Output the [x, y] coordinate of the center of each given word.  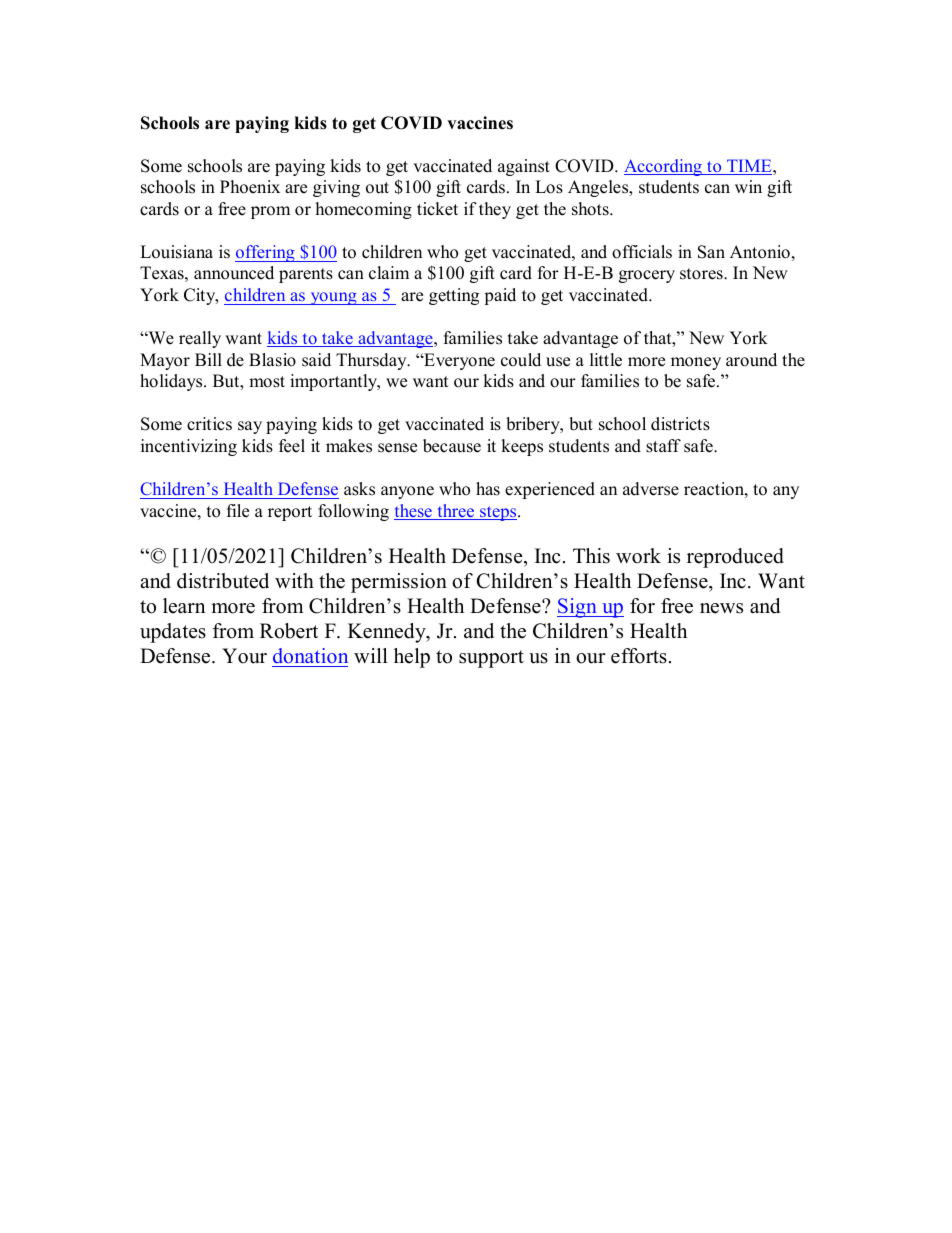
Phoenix [250, 187]
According [664, 167]
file [238, 511]
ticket [437, 209]
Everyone [458, 361]
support [491, 659]
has [488, 489]
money [696, 363]
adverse [651, 489]
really [200, 339]
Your [244, 656]
